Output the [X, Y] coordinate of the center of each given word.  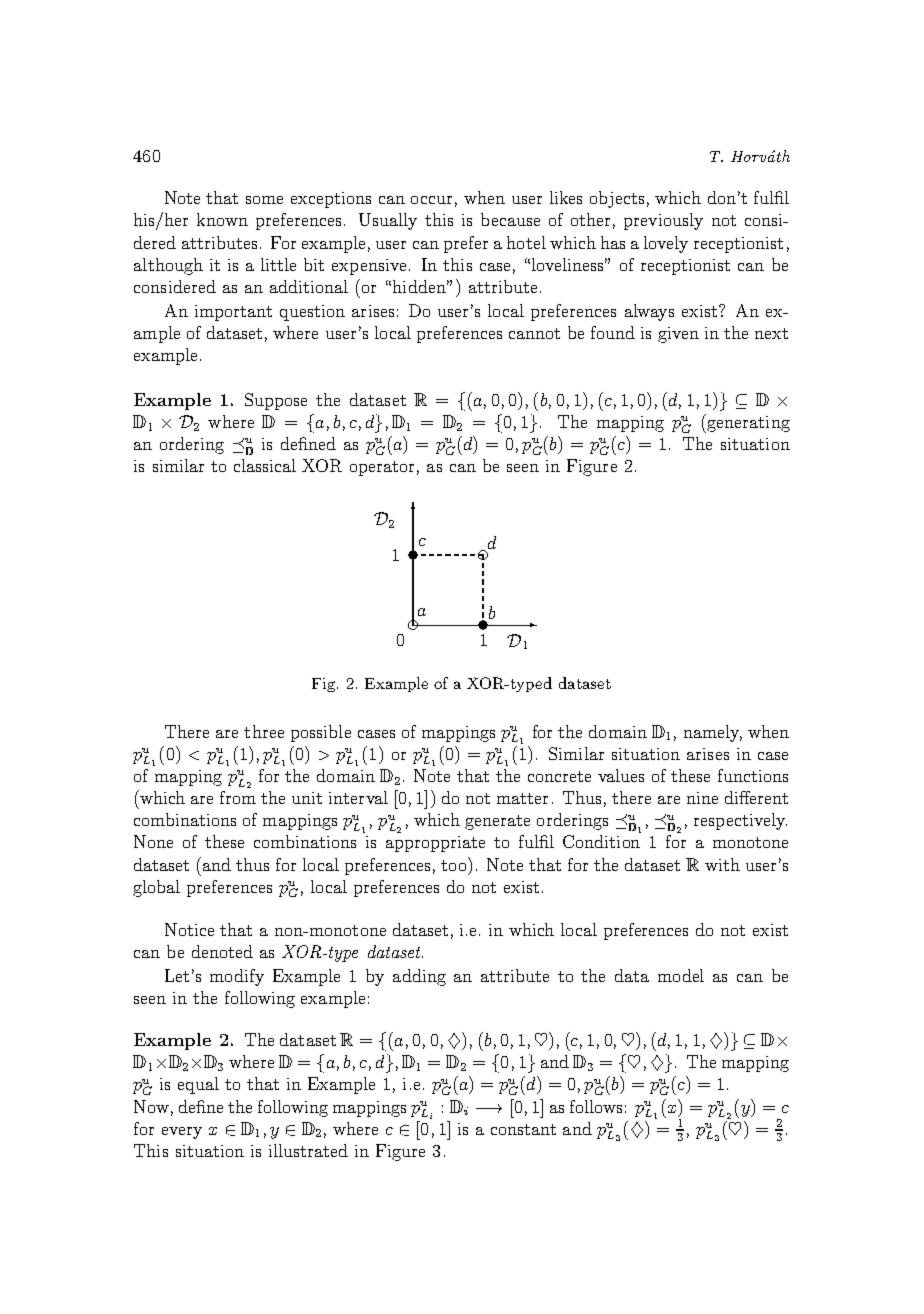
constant [523, 1129]
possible [321, 733]
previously [663, 221]
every [182, 1133]
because [510, 219]
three [264, 731]
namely [713, 733]
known [222, 219]
